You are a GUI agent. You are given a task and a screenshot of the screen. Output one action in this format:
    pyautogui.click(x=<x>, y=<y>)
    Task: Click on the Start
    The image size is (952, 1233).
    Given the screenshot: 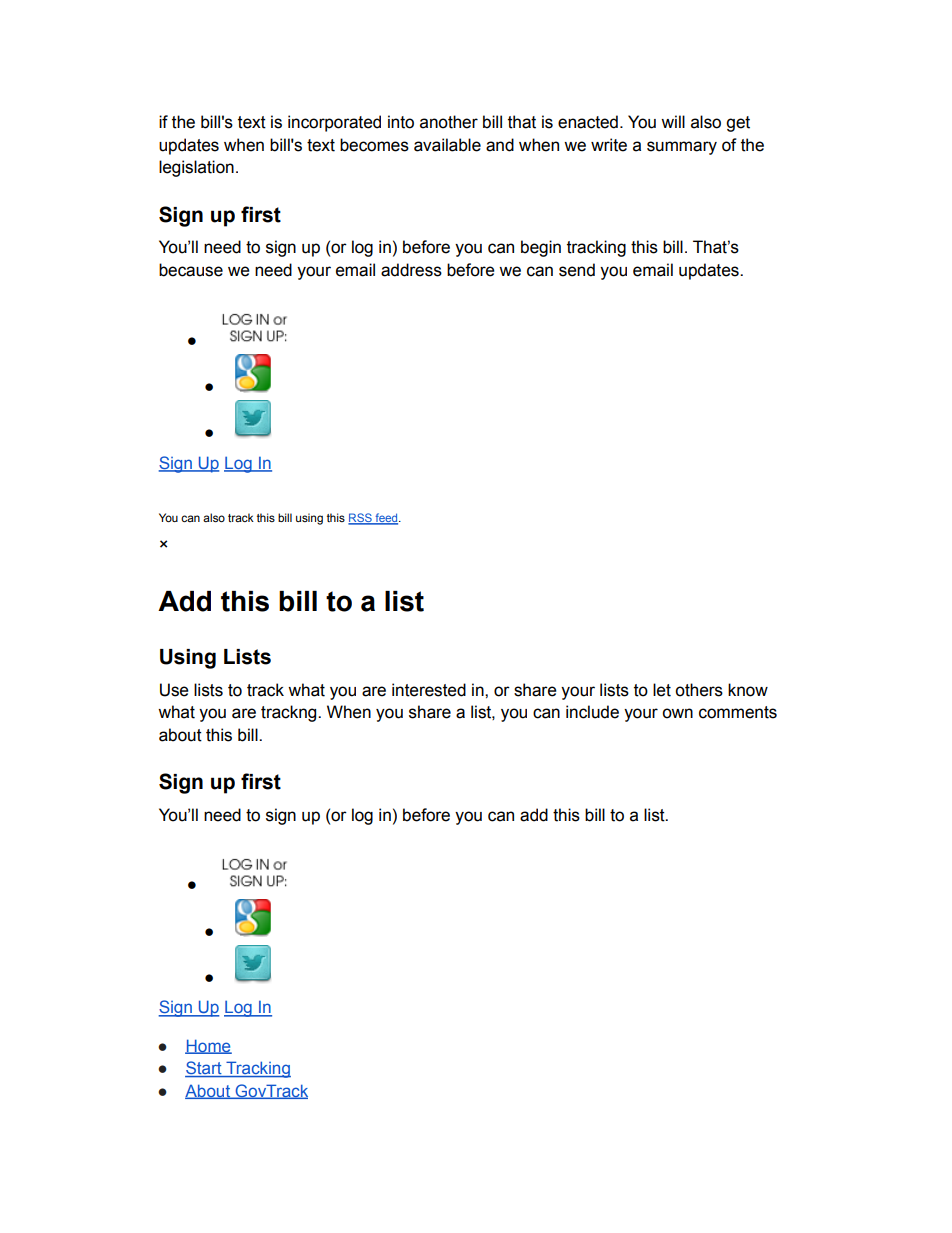 What is the action you would take?
    pyautogui.click(x=204, y=1069)
